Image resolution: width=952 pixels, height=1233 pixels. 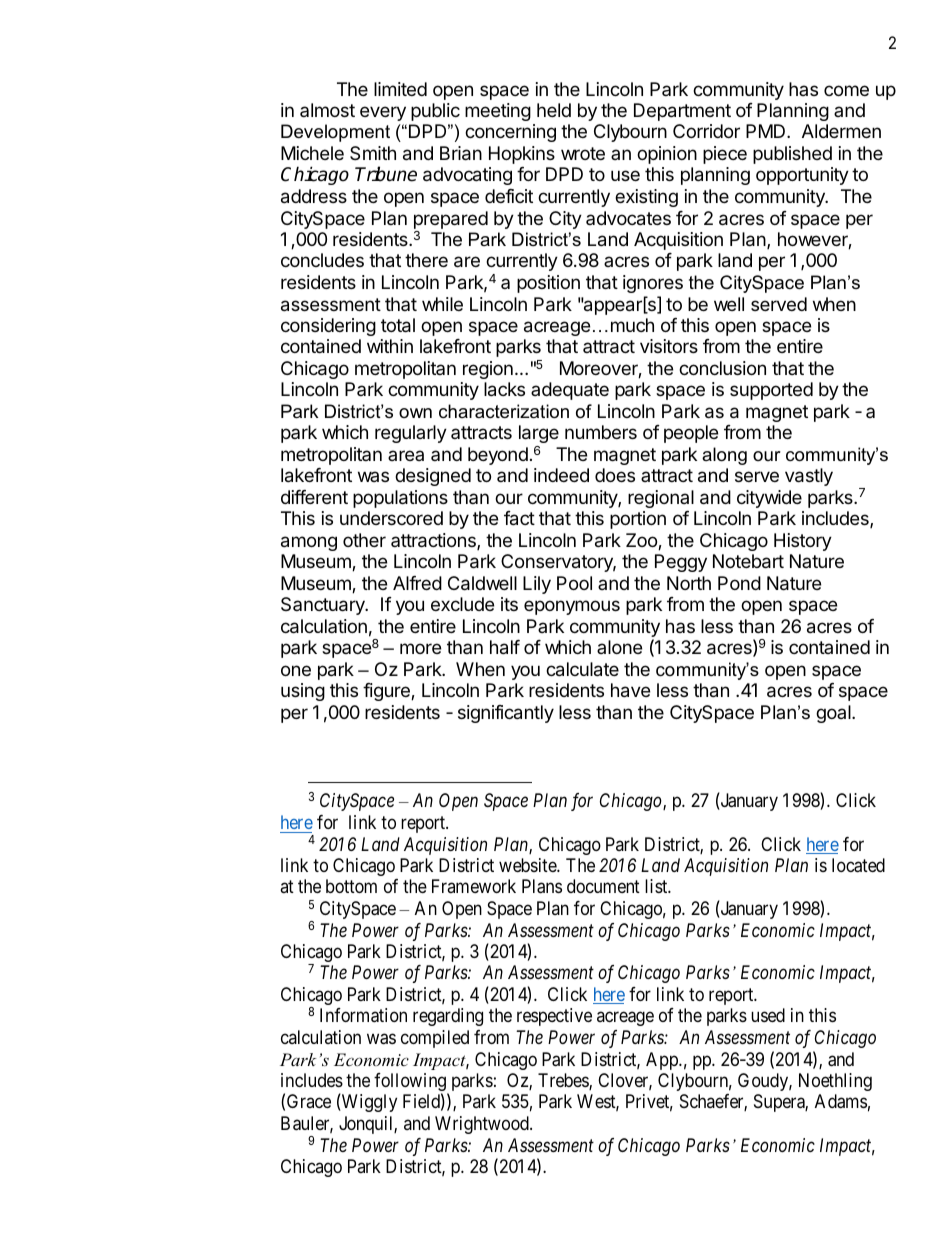 I want to click on numbers, so click(x=601, y=432).
